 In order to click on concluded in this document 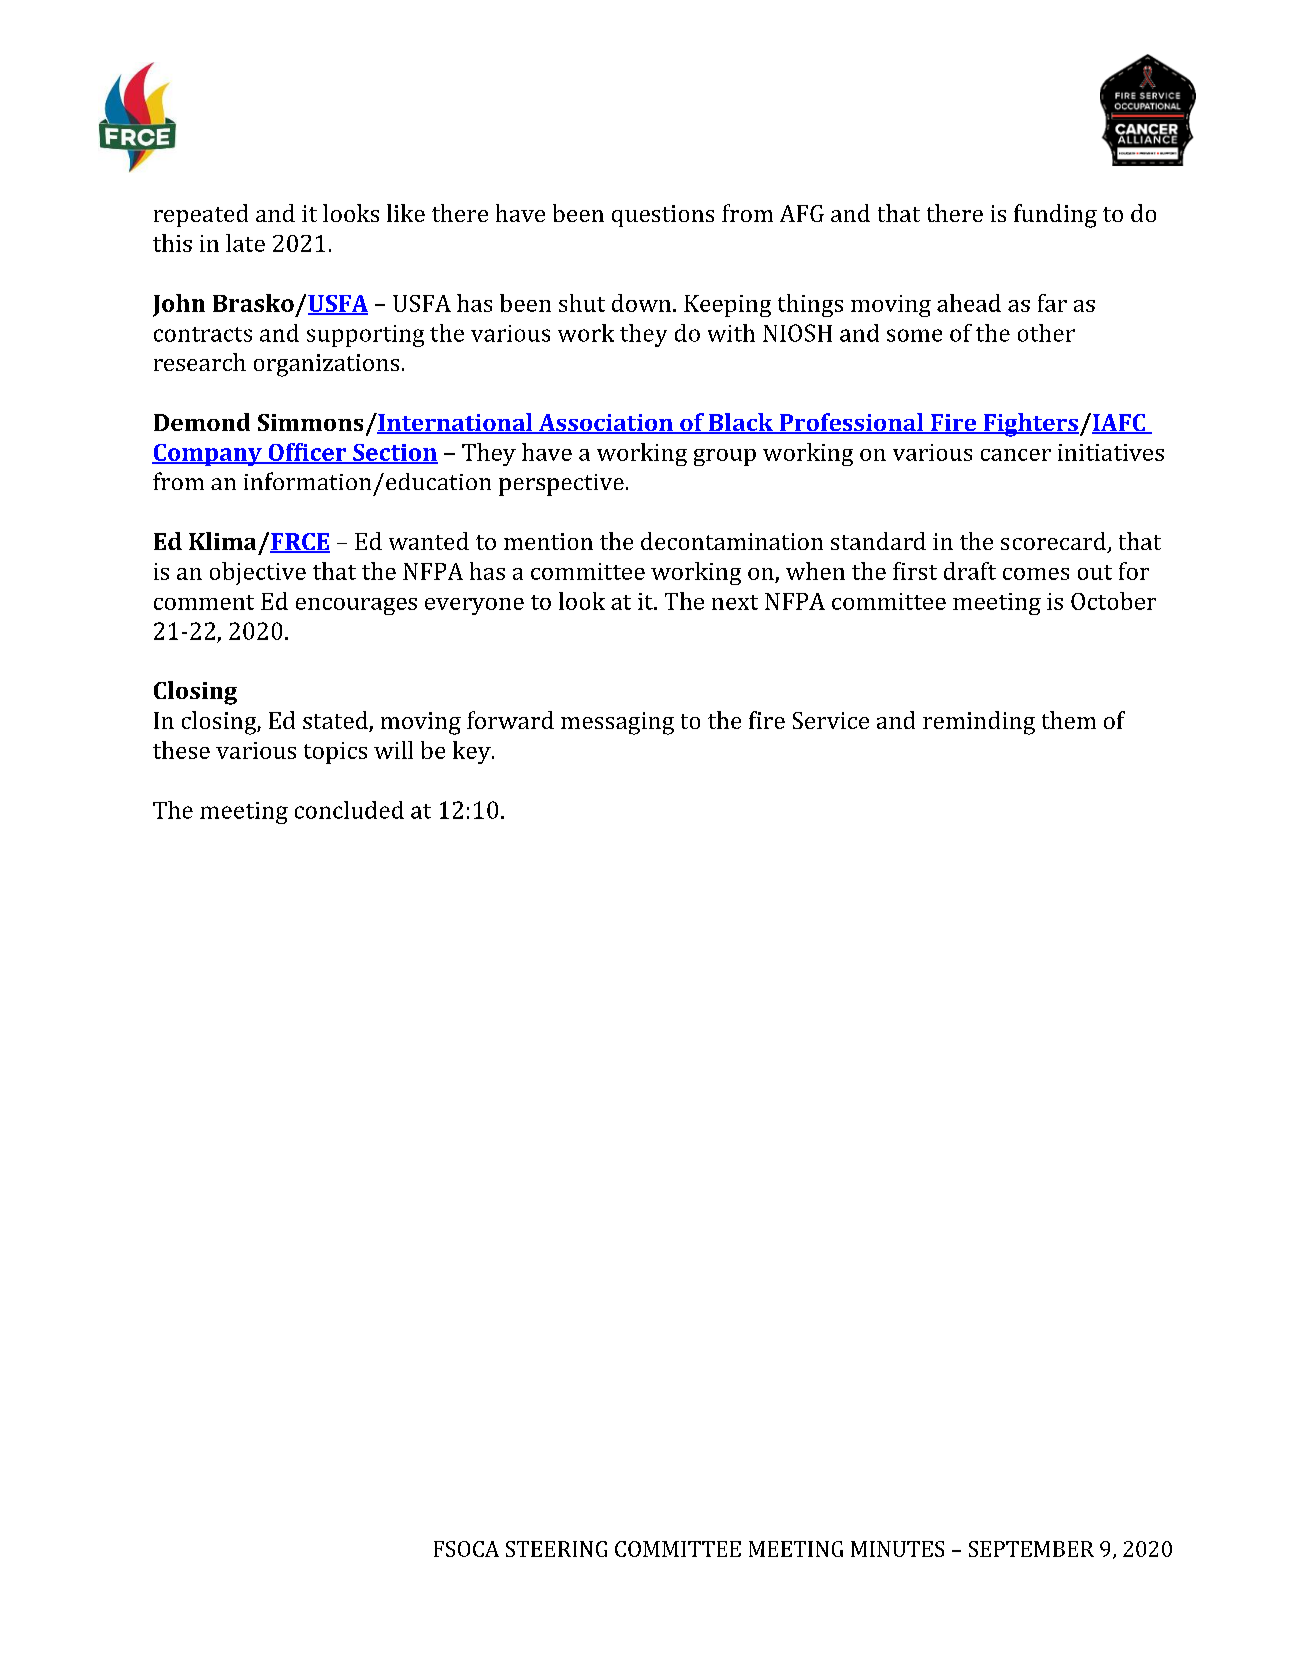, I will do `click(349, 810)`.
